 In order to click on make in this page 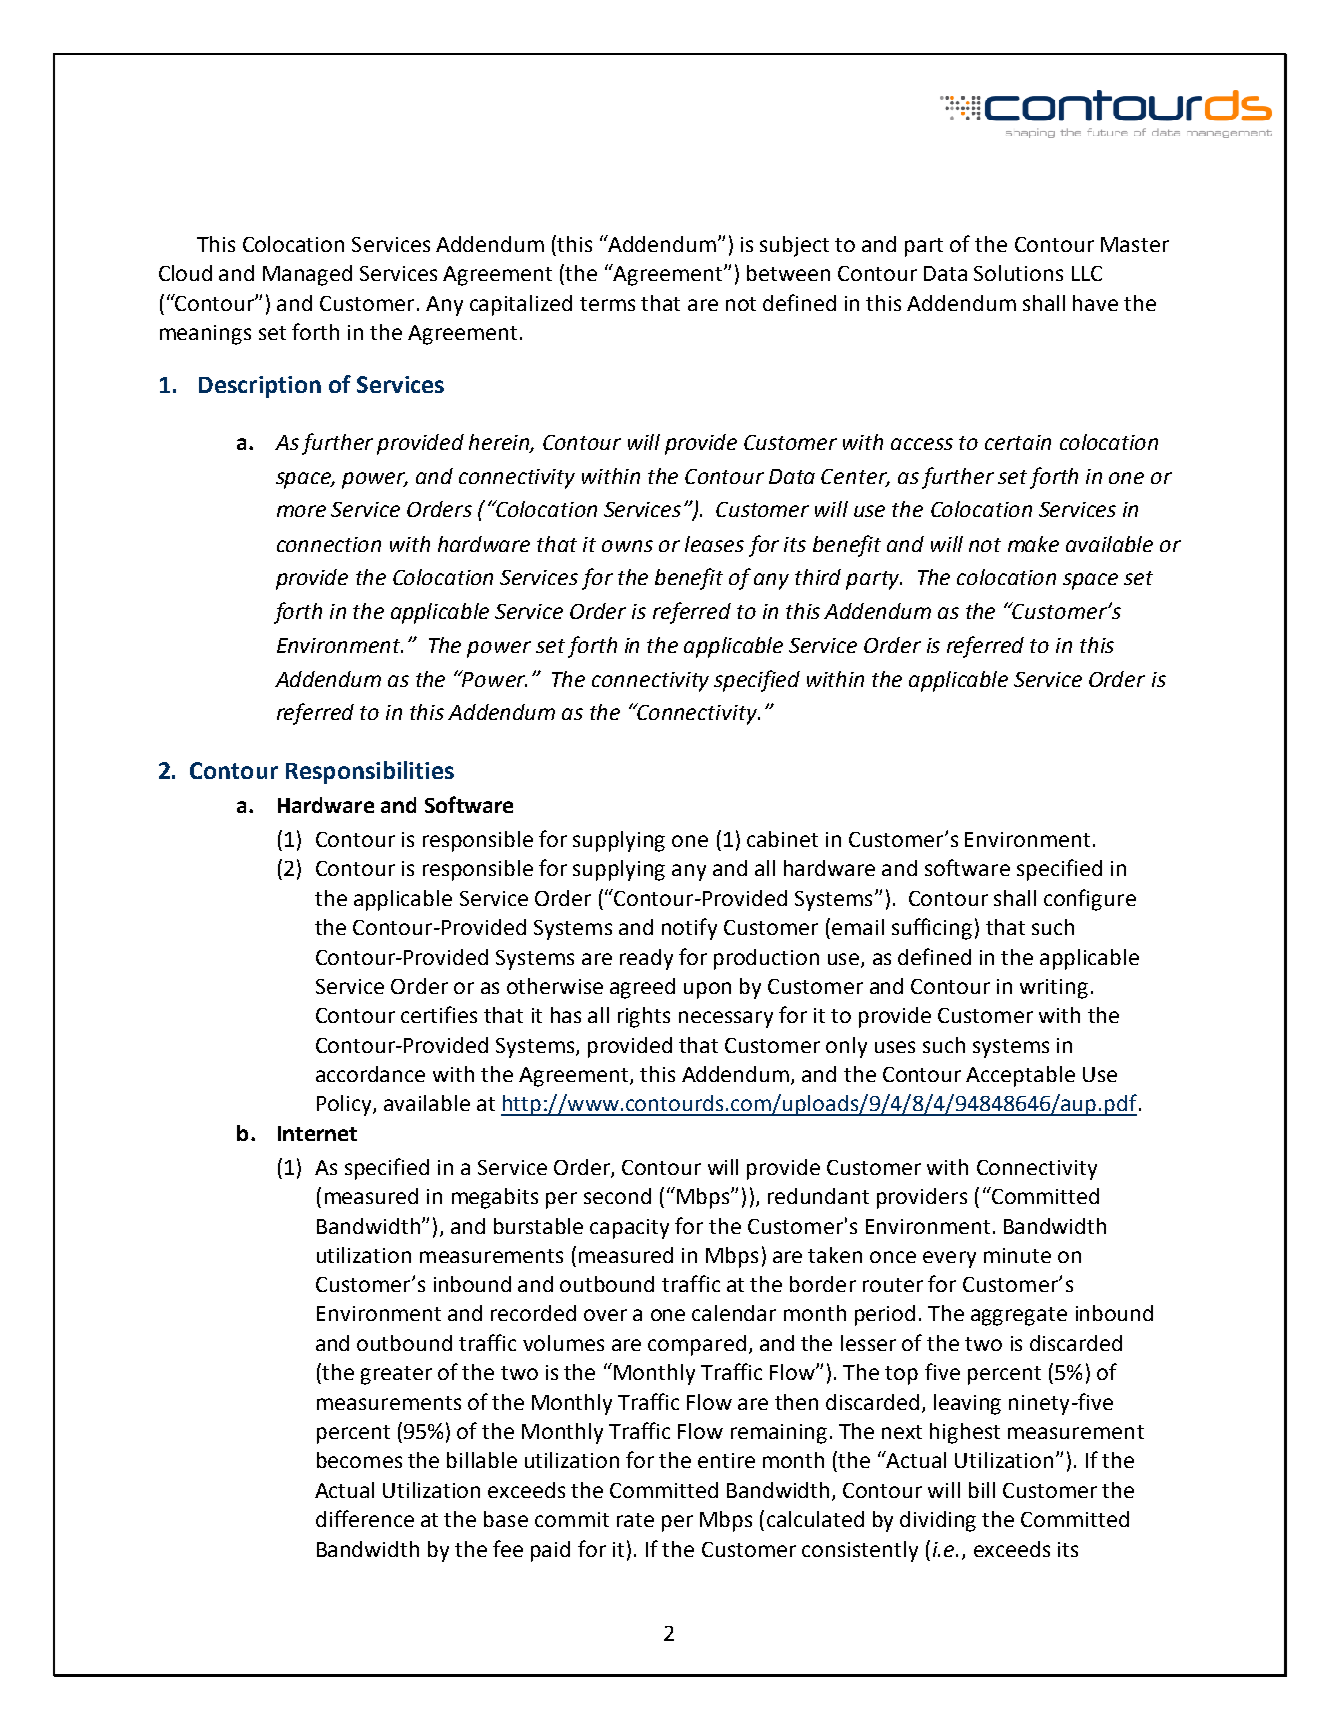, I will do `click(1033, 544)`.
